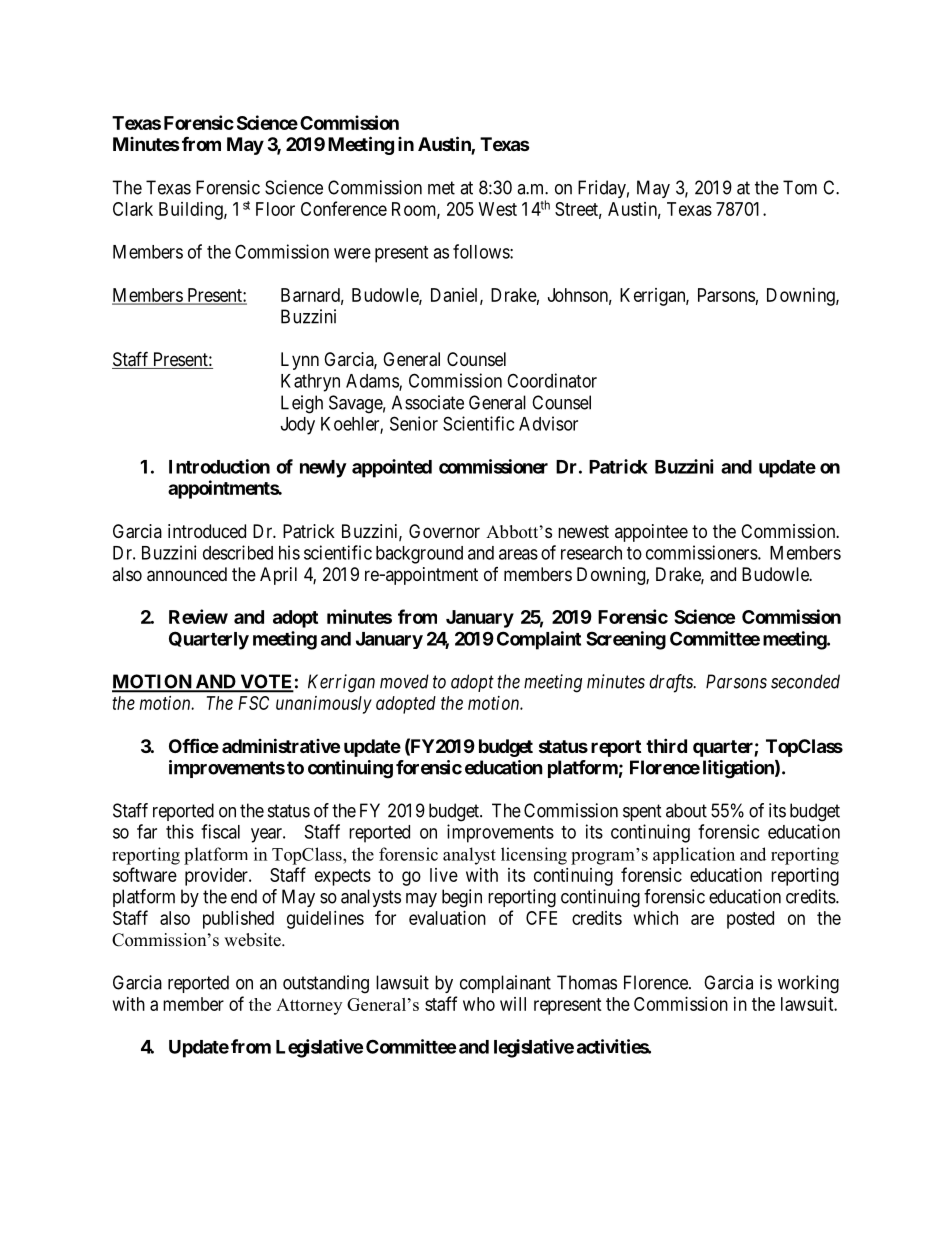 The width and height of the image is (952, 1233). What do you see at coordinates (672, 683) in the image?
I see `drafts` at bounding box center [672, 683].
